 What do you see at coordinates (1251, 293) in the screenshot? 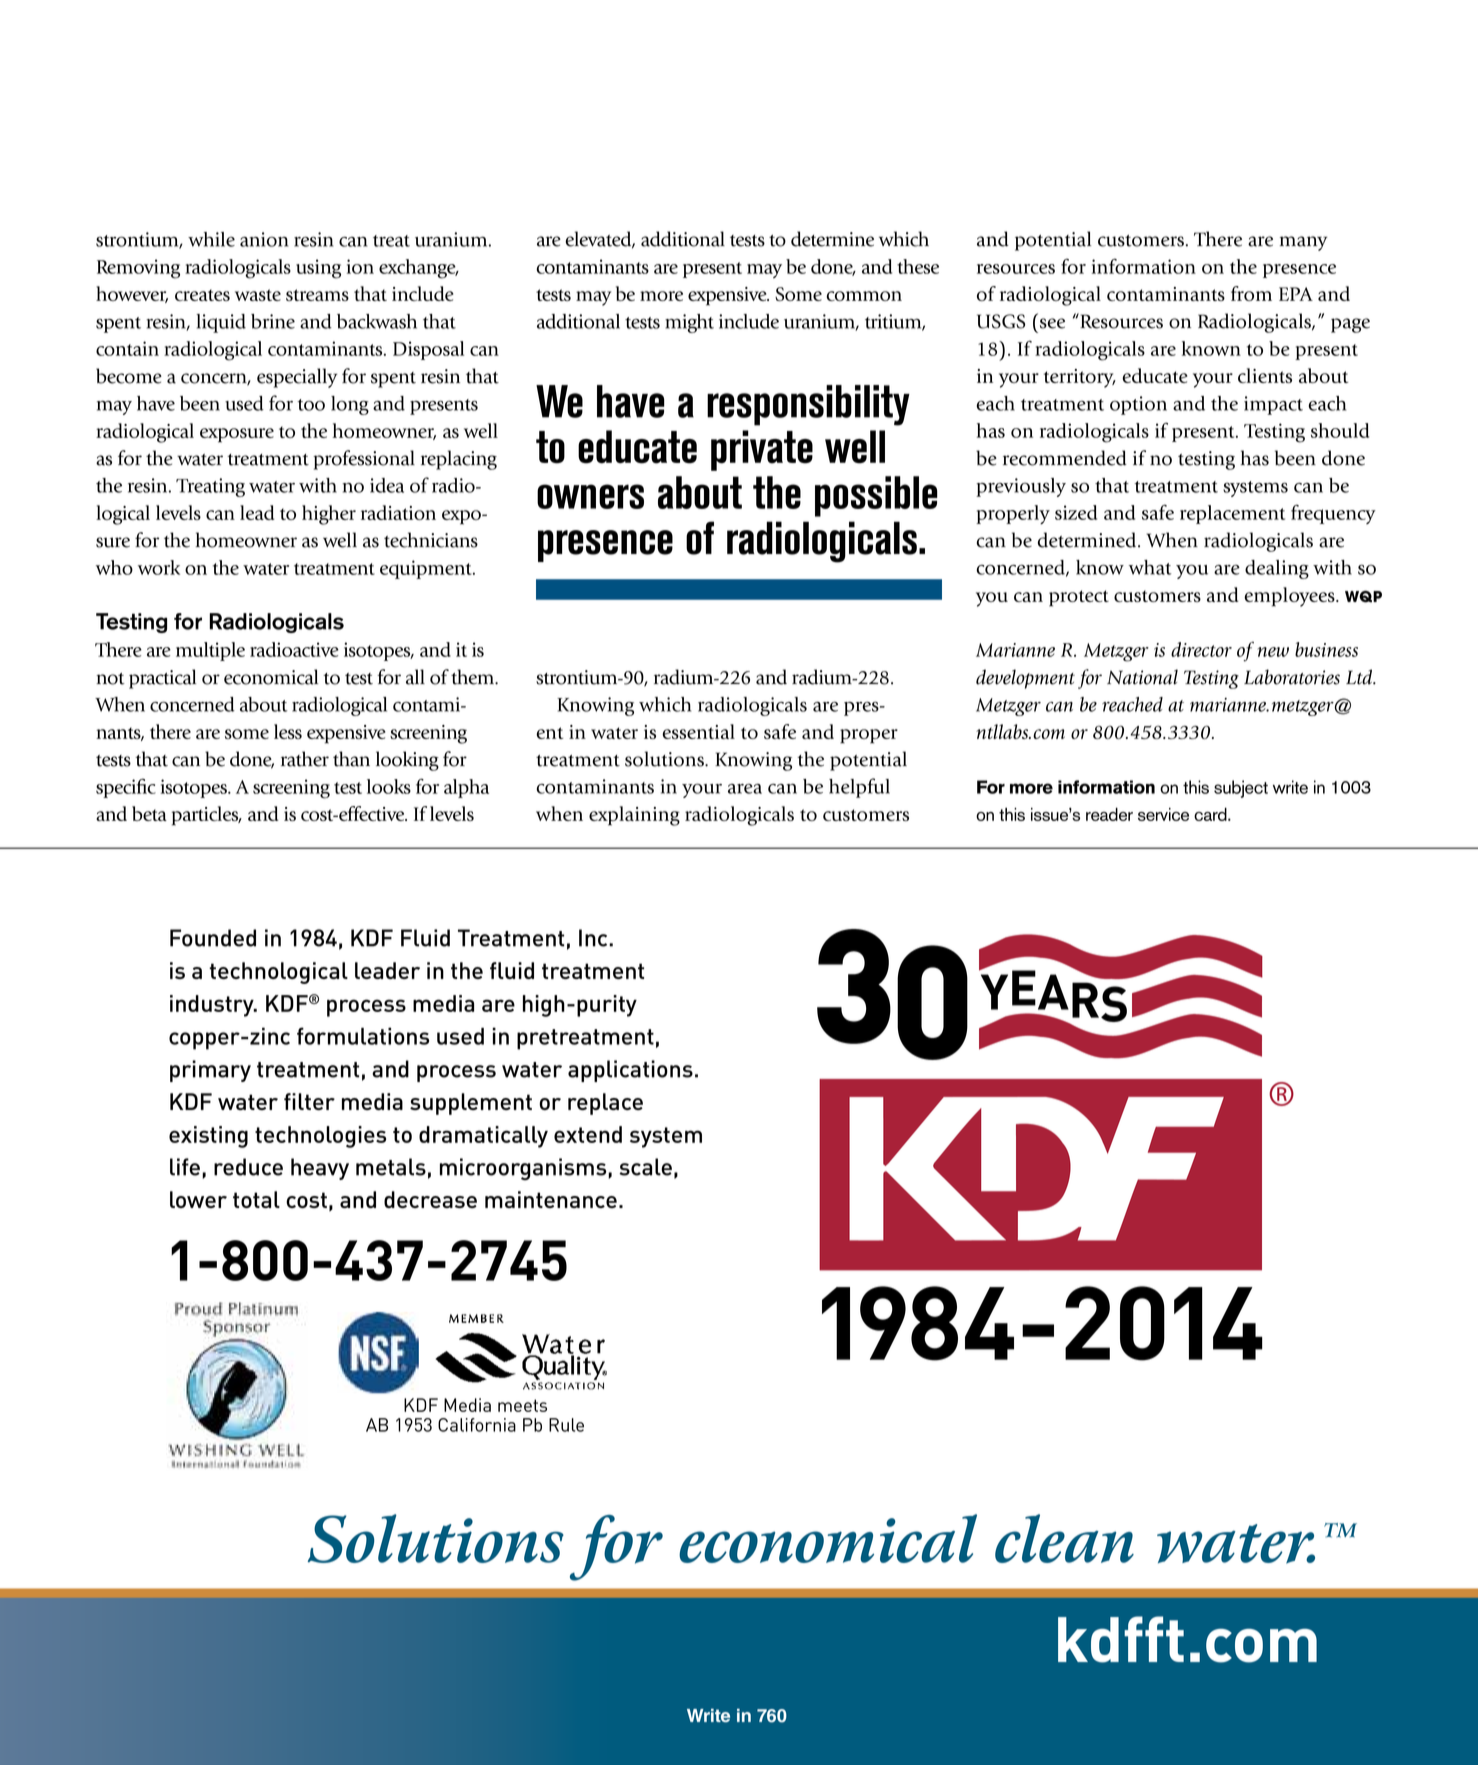
I see `from` at bounding box center [1251, 293].
